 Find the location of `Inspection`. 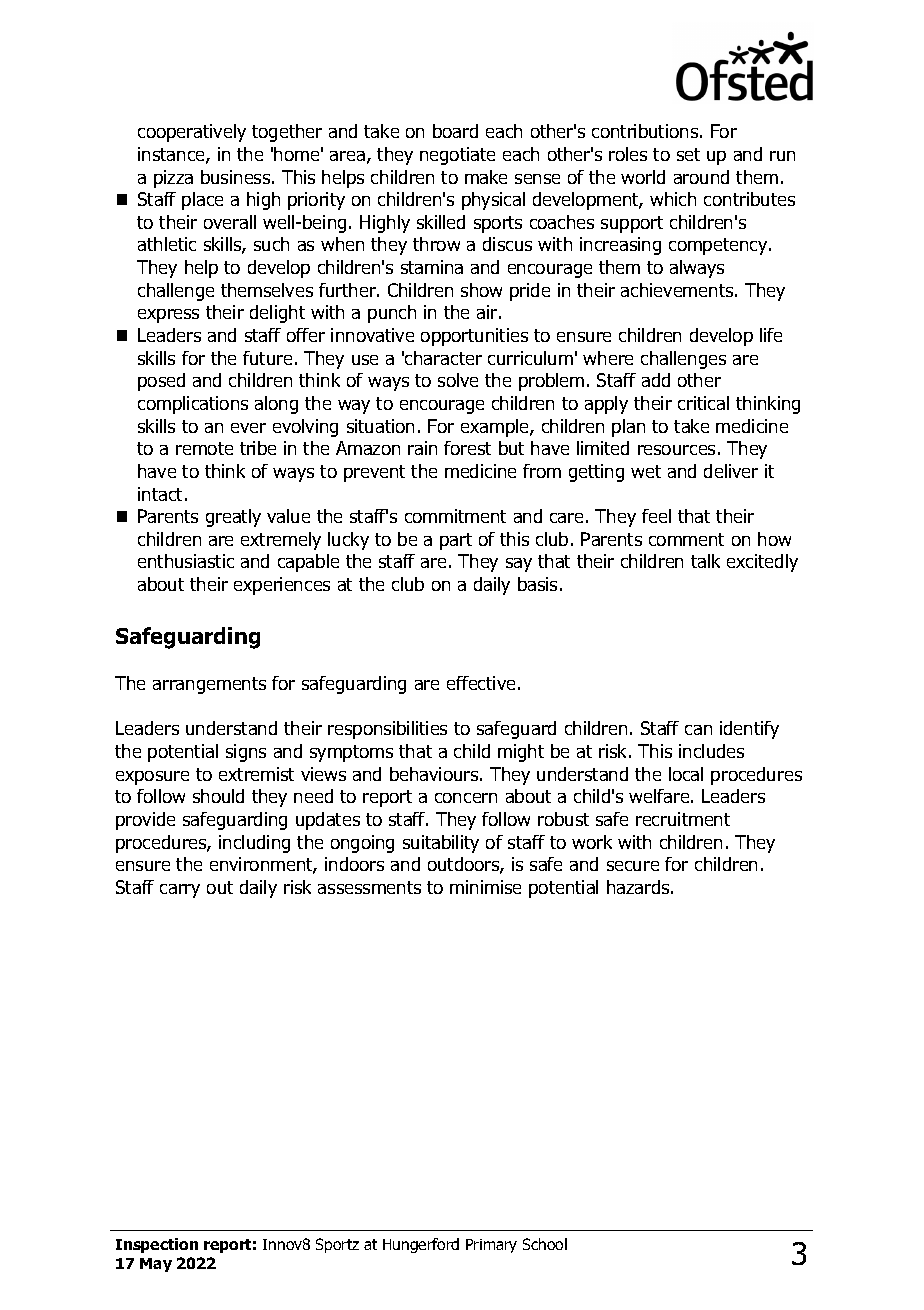

Inspection is located at coordinates (157, 1245).
